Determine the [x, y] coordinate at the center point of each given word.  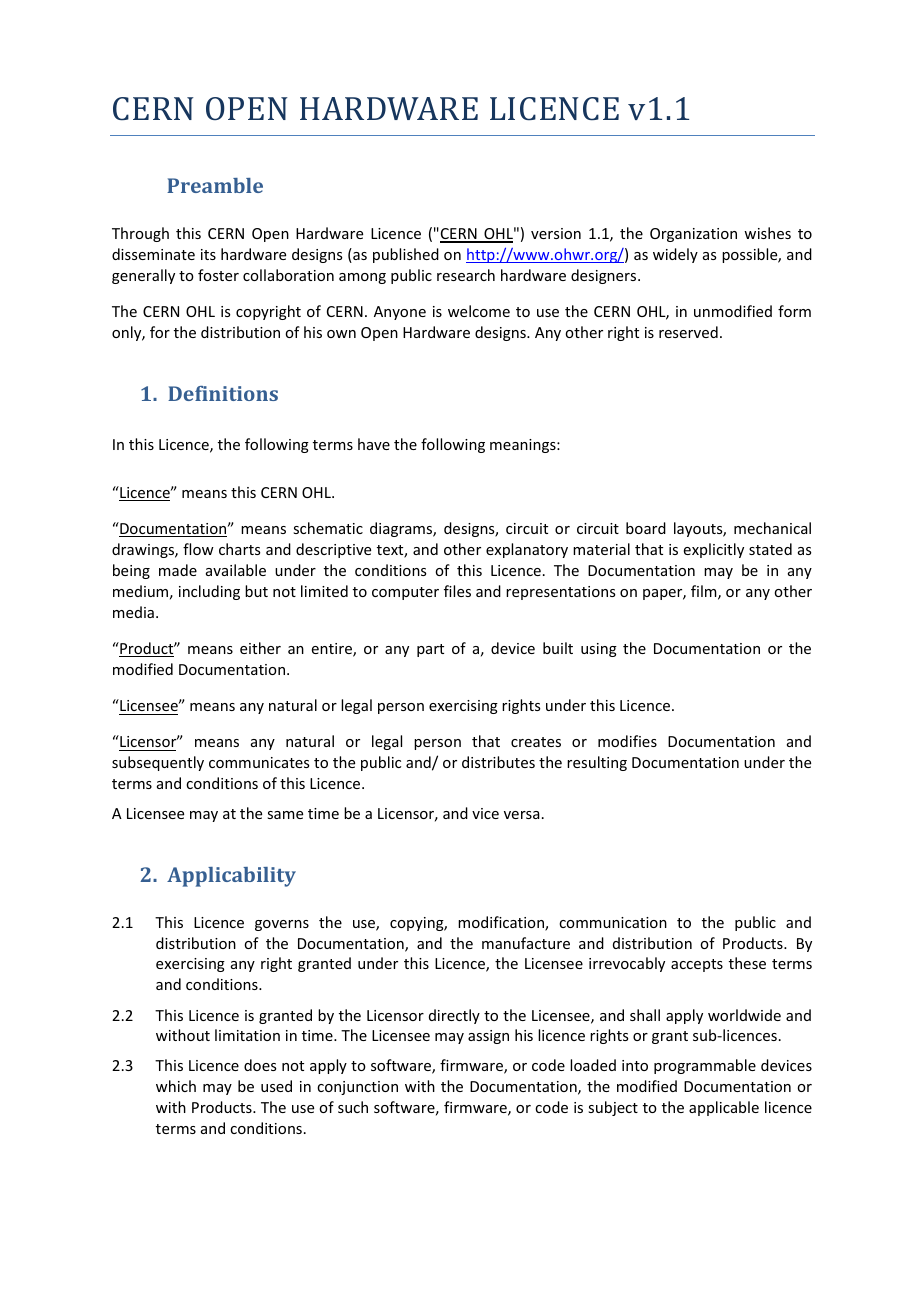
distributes [498, 762]
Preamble [215, 185]
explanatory [527, 550]
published [406, 255]
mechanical [772, 528]
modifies [627, 741]
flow [198, 549]
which [176, 1086]
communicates [259, 762]
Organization [693, 235]
